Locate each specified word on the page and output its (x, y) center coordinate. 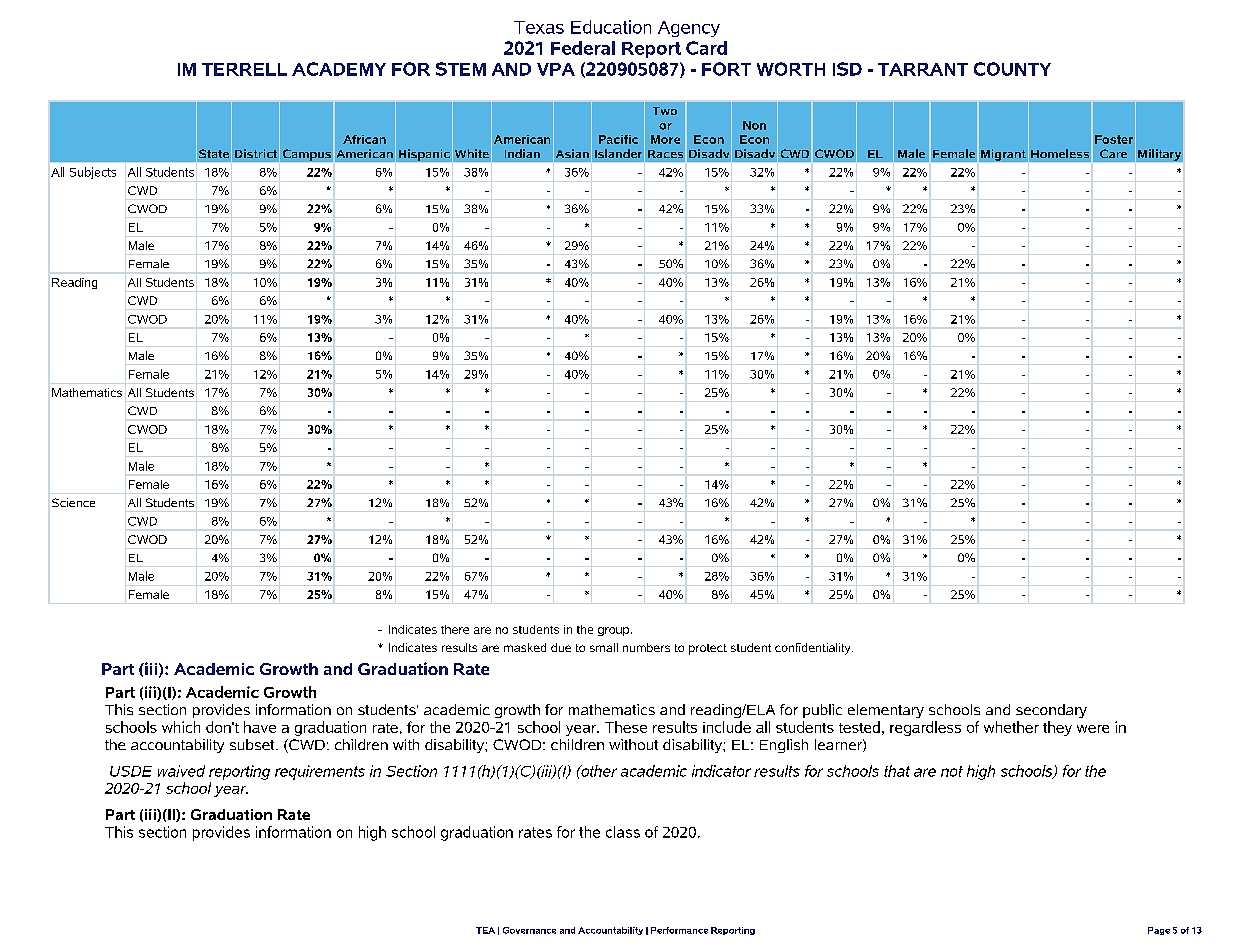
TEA (485, 930)
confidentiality (814, 649)
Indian (522, 153)
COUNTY (1012, 69)
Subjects (93, 173)
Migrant (1003, 155)
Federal (583, 48)
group (615, 631)
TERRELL (244, 69)
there (455, 629)
